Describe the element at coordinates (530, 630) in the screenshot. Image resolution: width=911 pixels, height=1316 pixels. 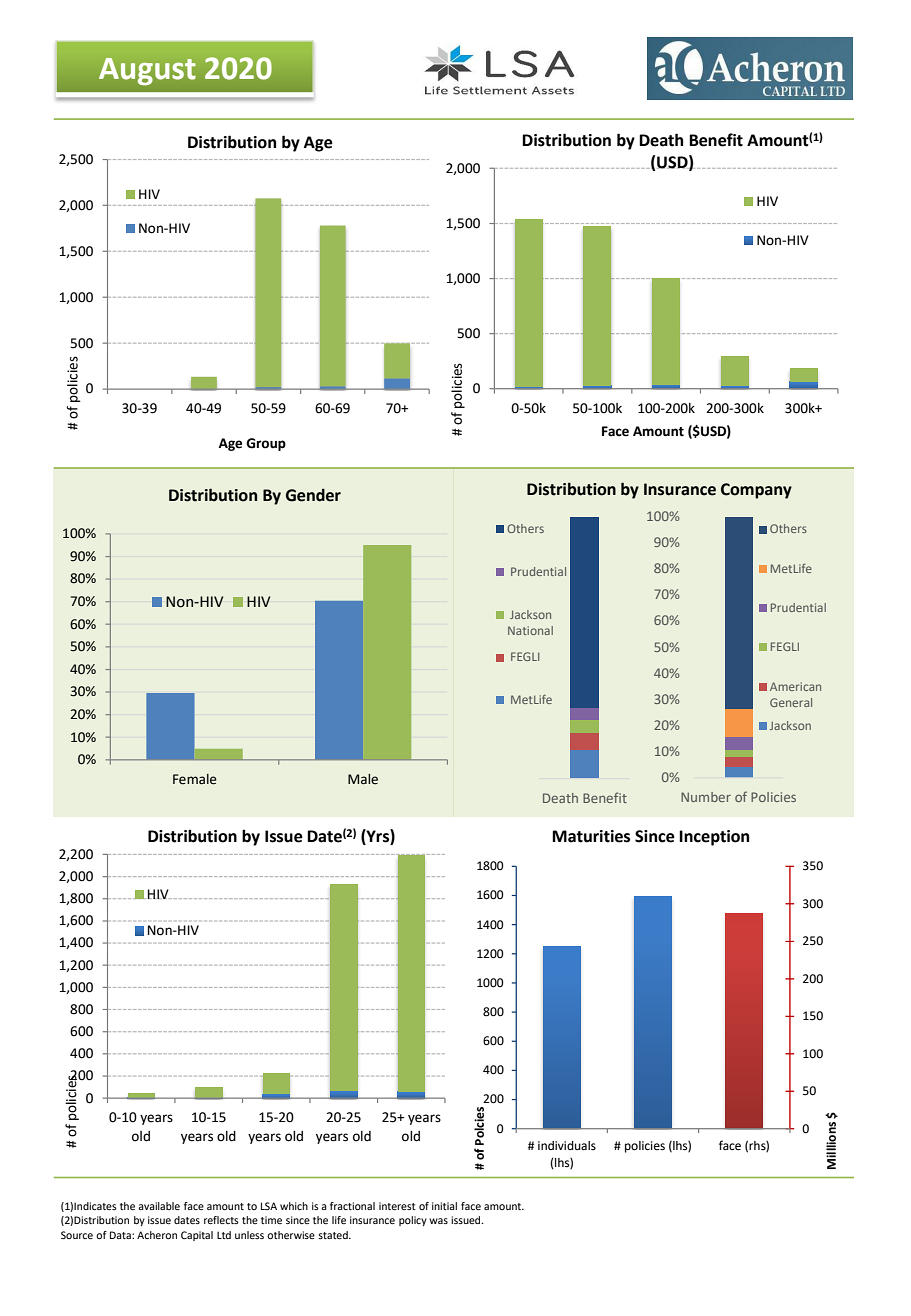
I see `National` at that location.
